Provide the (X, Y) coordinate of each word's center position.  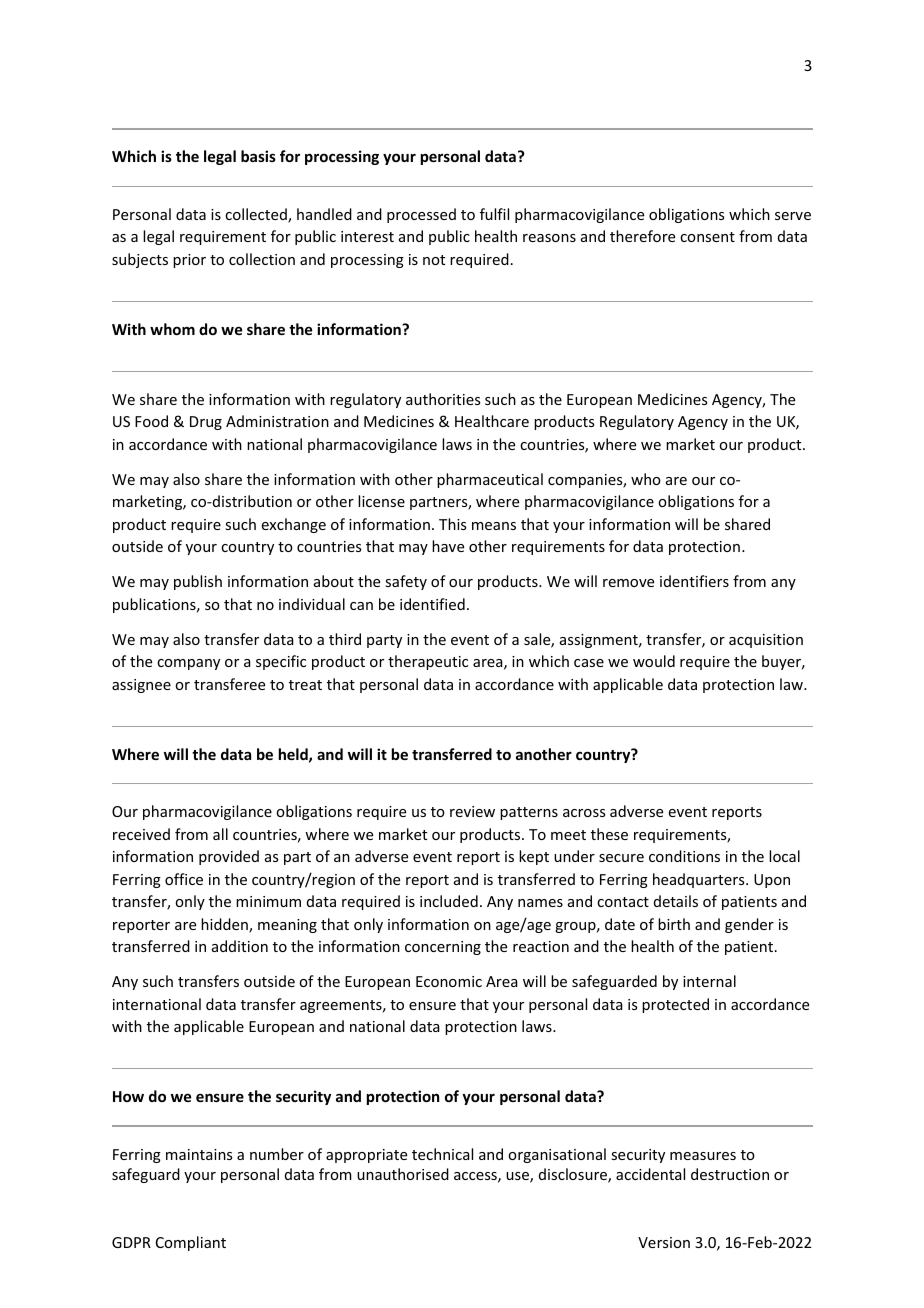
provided (229, 857)
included (449, 901)
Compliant (191, 1243)
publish (198, 582)
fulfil (494, 214)
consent (707, 237)
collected (257, 215)
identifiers (694, 581)
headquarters (700, 880)
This (452, 524)
